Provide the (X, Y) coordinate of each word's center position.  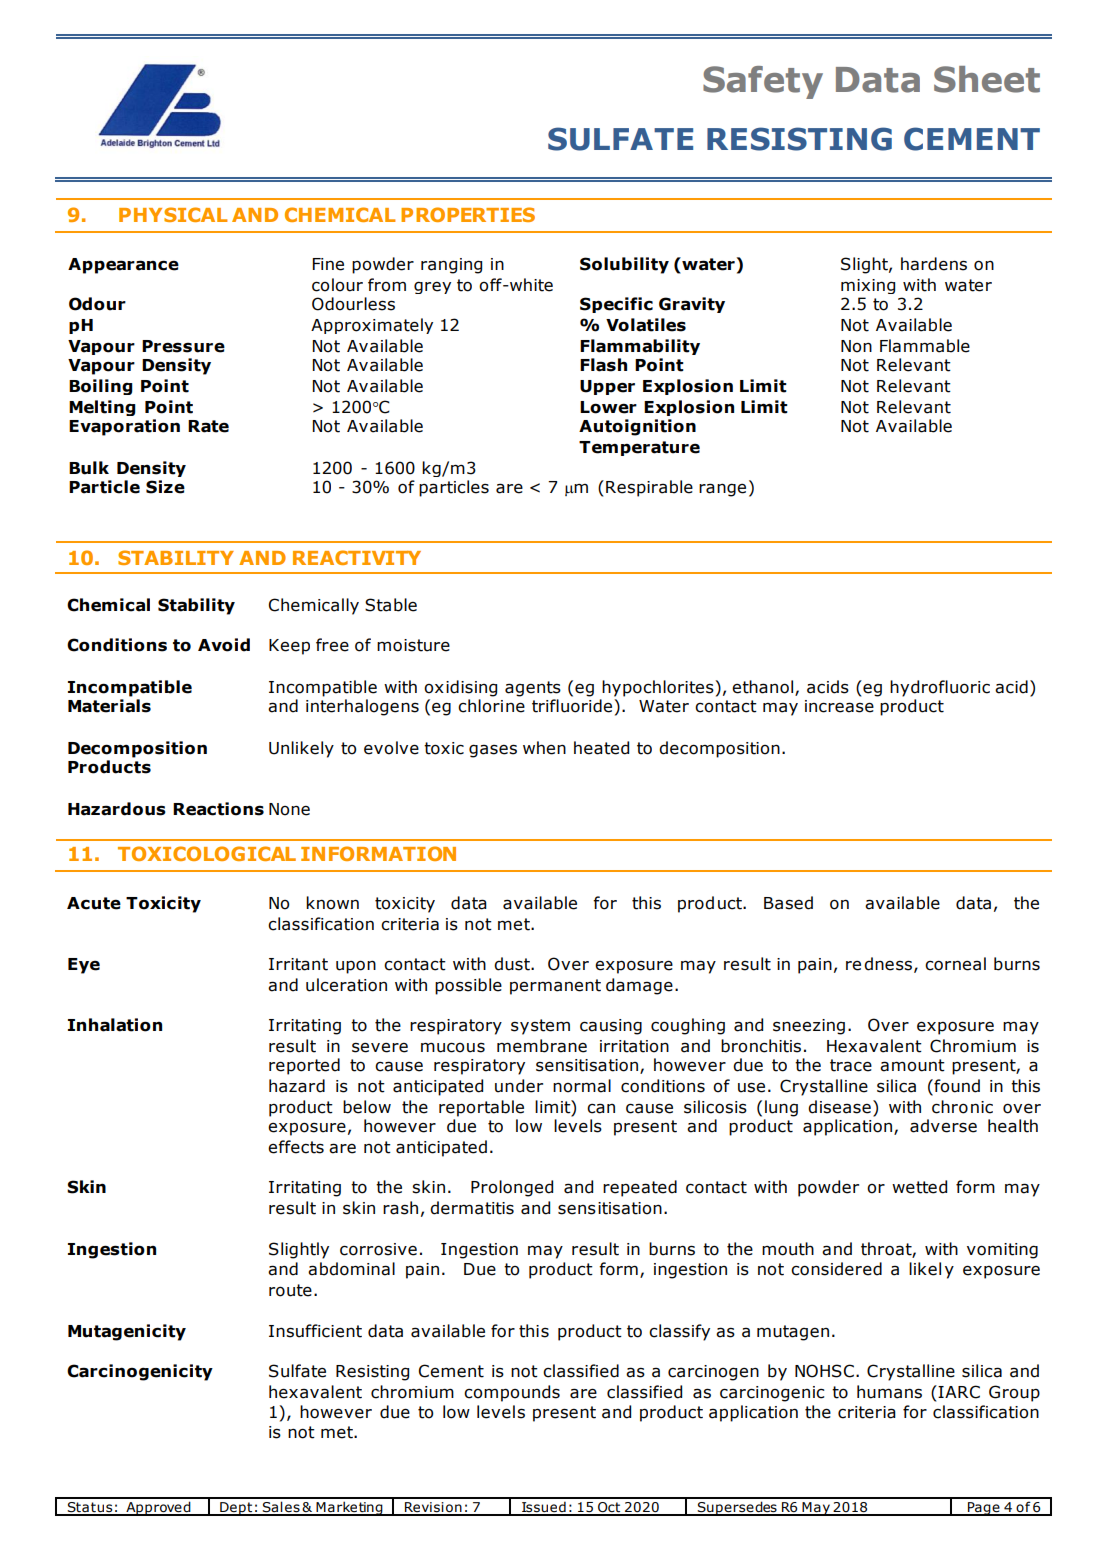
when (544, 748)
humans (889, 1392)
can (601, 1108)
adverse (943, 1126)
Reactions (218, 809)
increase (839, 706)
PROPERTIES (468, 214)
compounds (512, 1393)
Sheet (987, 79)
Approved (158, 1508)
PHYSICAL (173, 214)
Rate (208, 426)
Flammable (925, 346)
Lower (608, 407)
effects (296, 1147)
